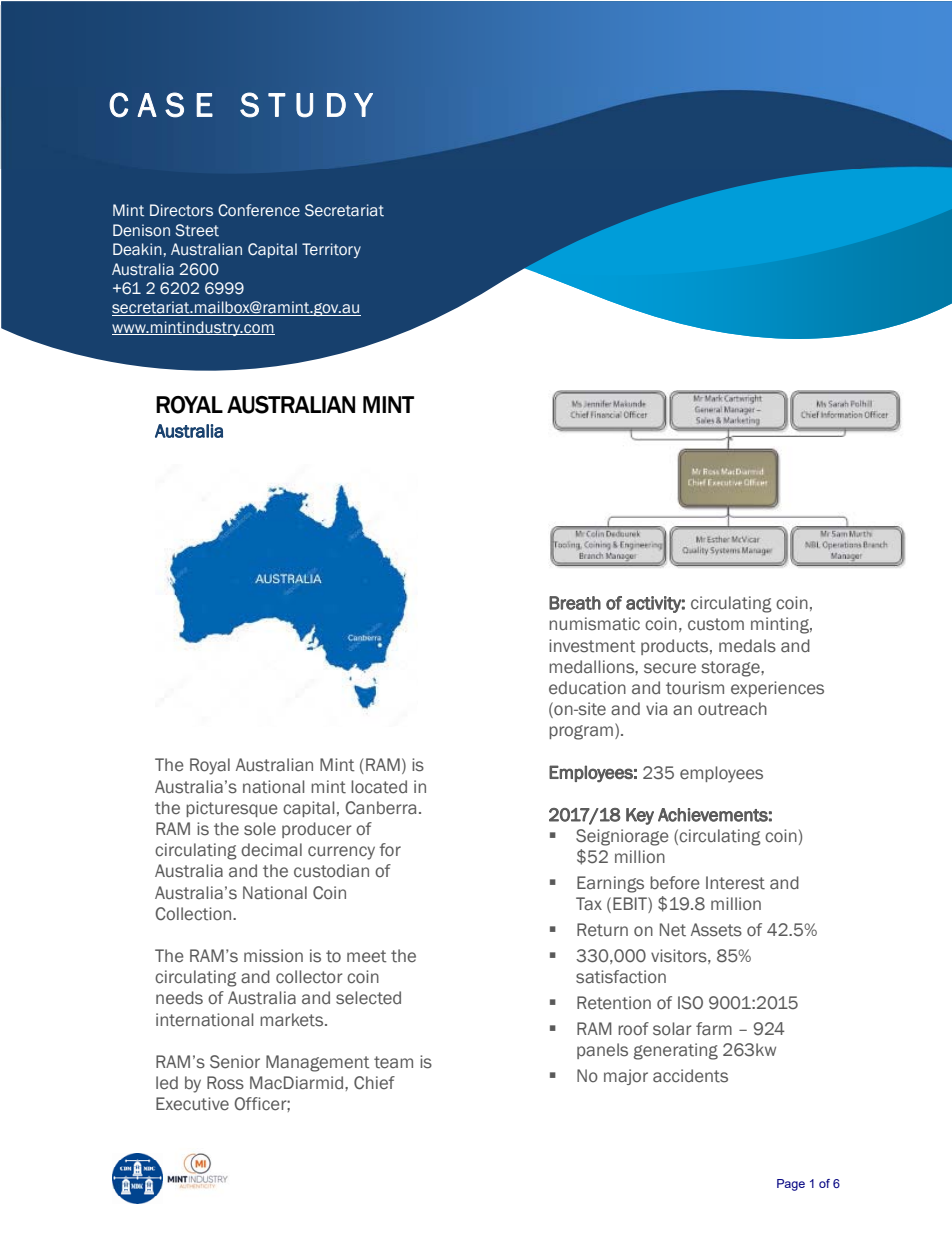  What do you see at coordinates (306, 105) in the document?
I see `STUDY` at bounding box center [306, 105].
